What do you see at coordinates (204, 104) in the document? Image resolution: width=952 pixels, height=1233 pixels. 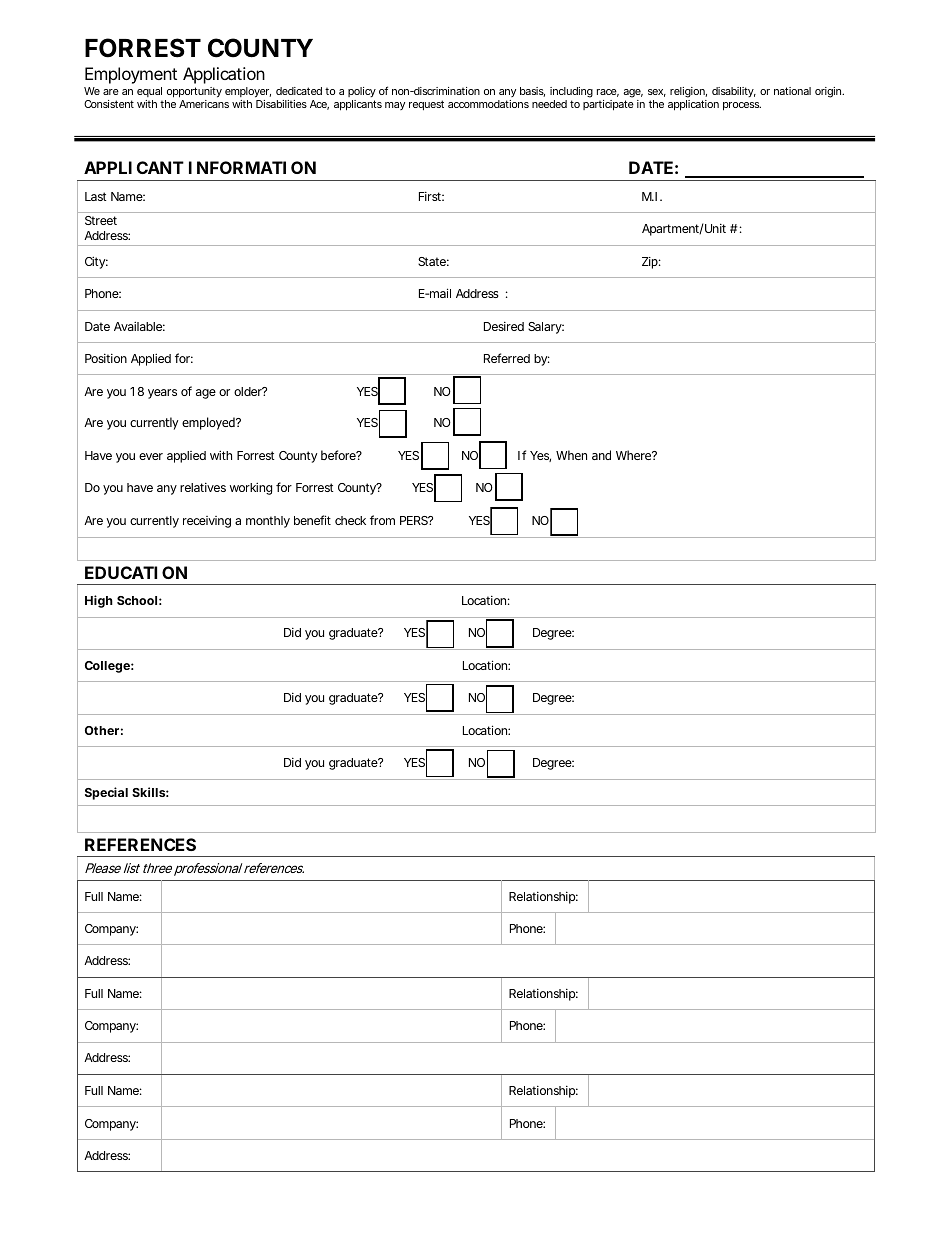 I see `Americans` at bounding box center [204, 104].
